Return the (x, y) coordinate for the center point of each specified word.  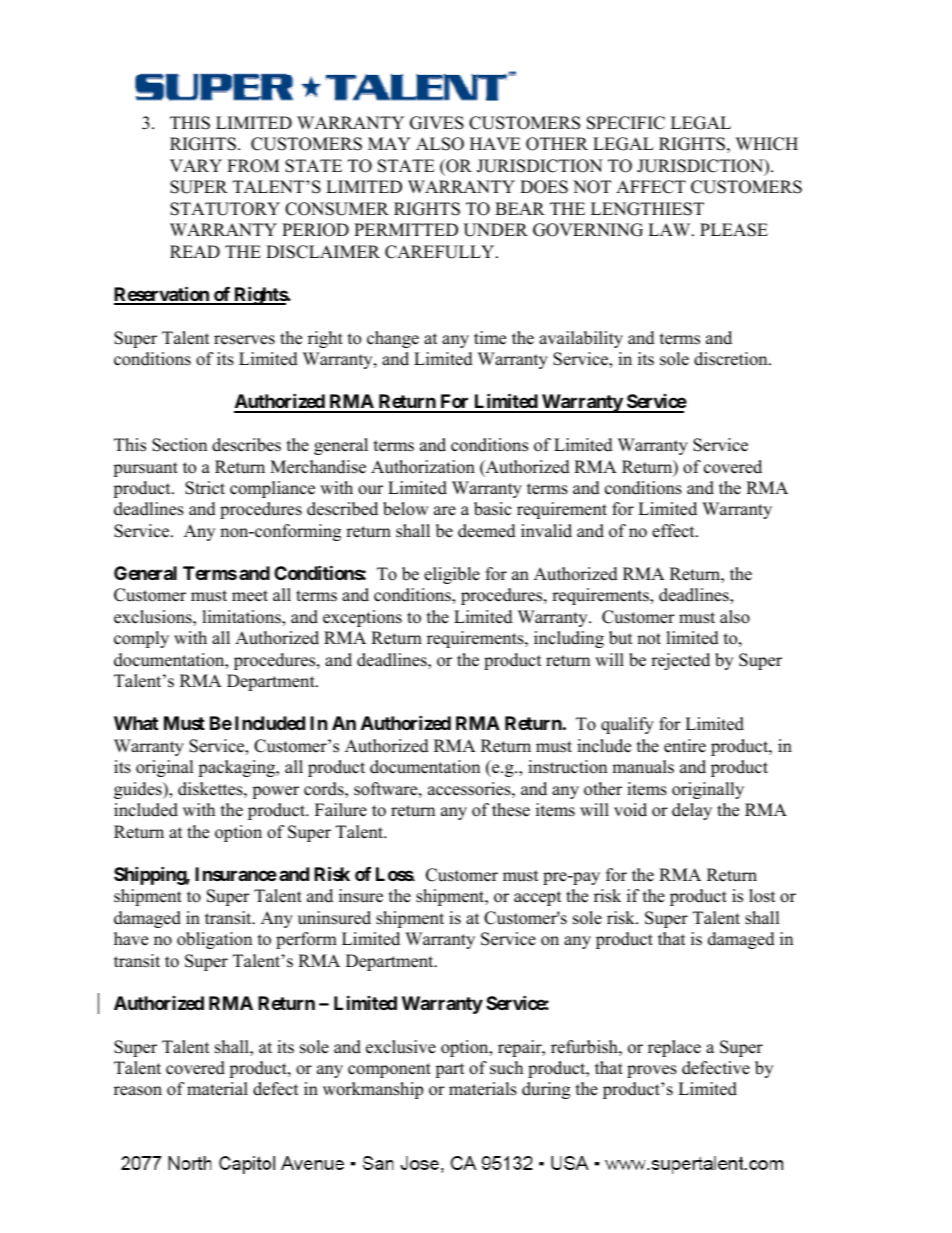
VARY (196, 165)
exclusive (401, 1047)
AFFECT (651, 187)
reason (138, 1091)
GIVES (437, 123)
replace (674, 1048)
